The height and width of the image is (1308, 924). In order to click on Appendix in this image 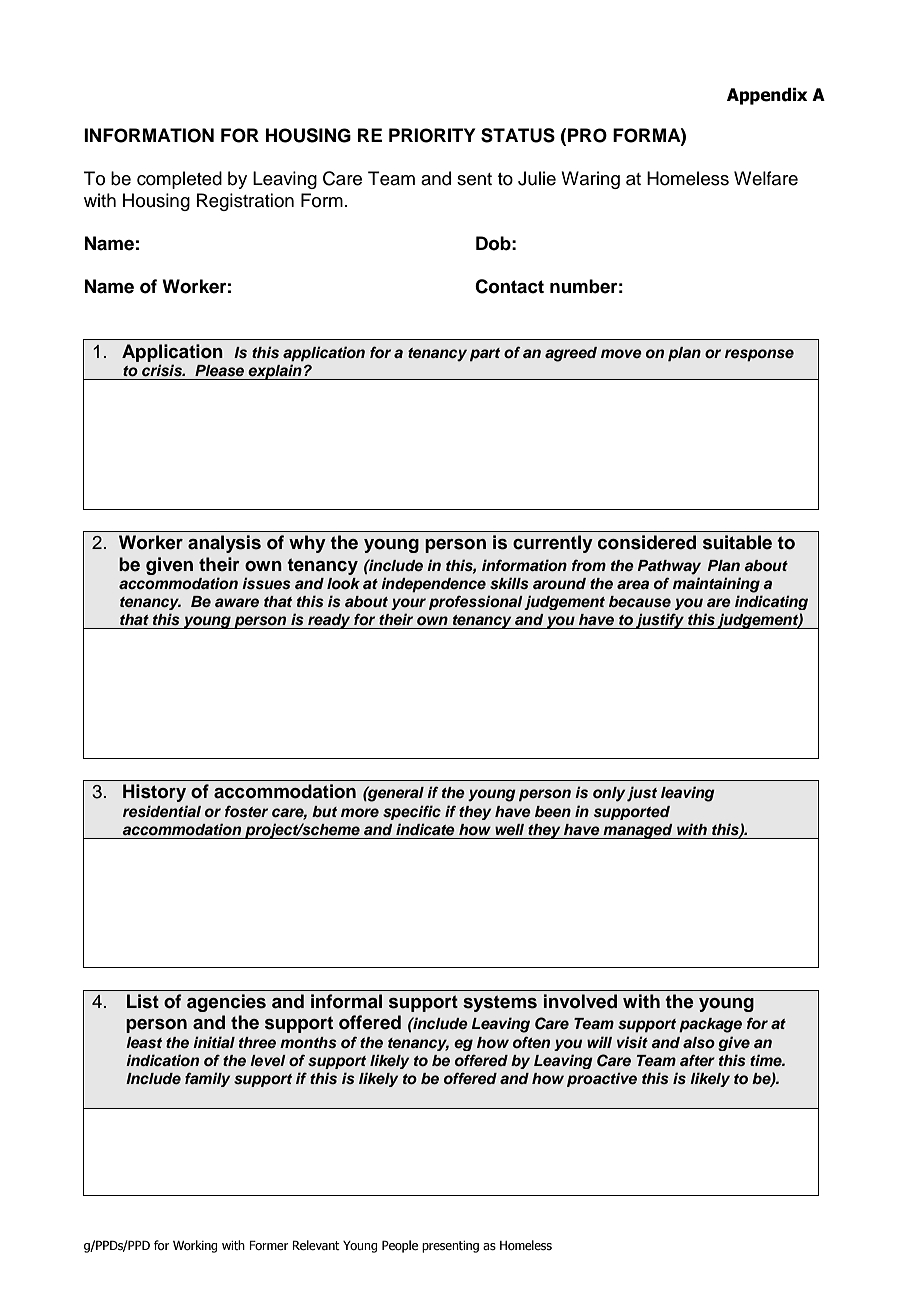, I will do `click(767, 96)`.
